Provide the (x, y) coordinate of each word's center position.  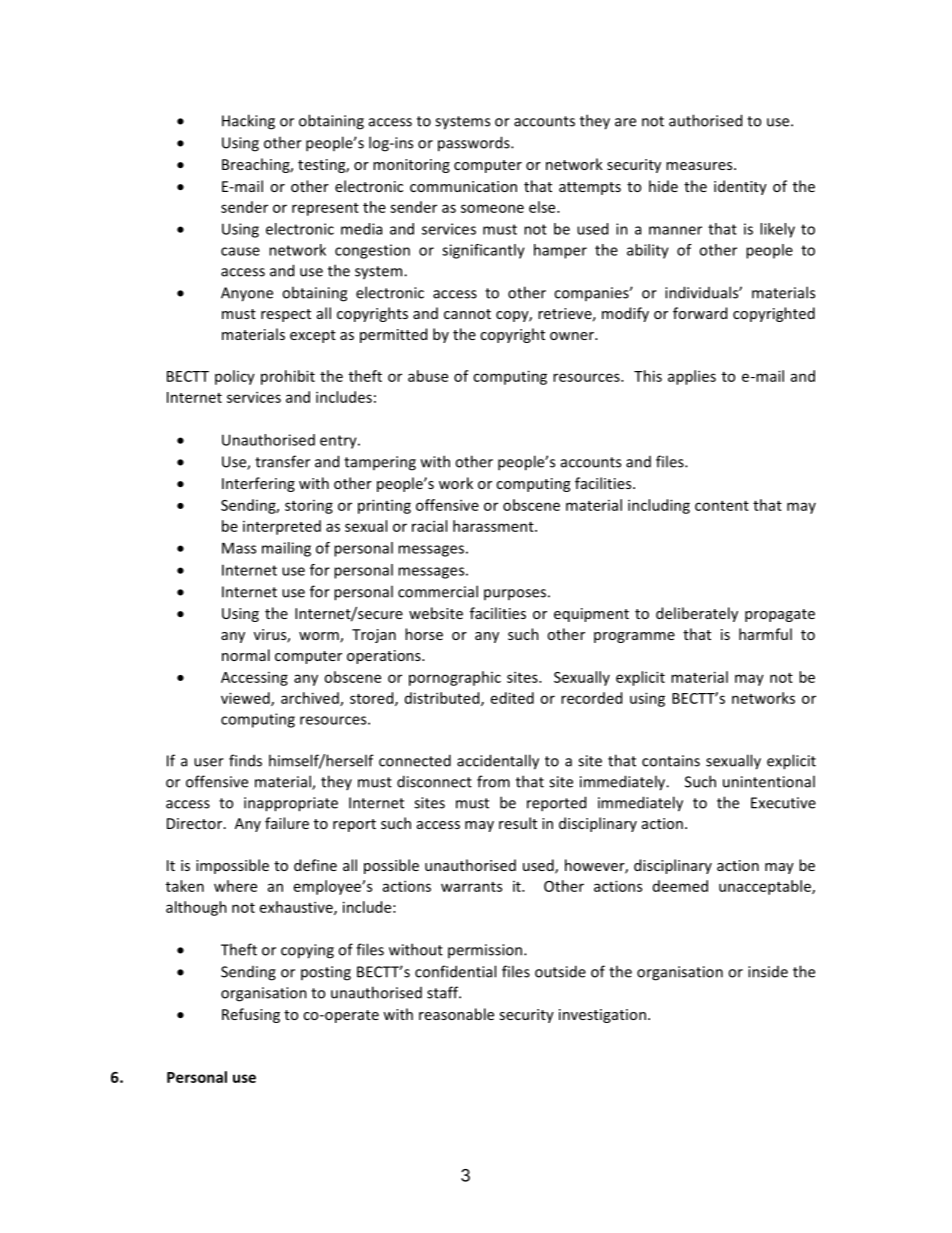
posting (326, 973)
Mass (239, 548)
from (493, 781)
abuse (428, 376)
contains (671, 761)
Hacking (248, 122)
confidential (455, 971)
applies (692, 377)
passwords (475, 144)
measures (700, 166)
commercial (438, 591)
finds (245, 760)
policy (235, 377)
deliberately (697, 614)
